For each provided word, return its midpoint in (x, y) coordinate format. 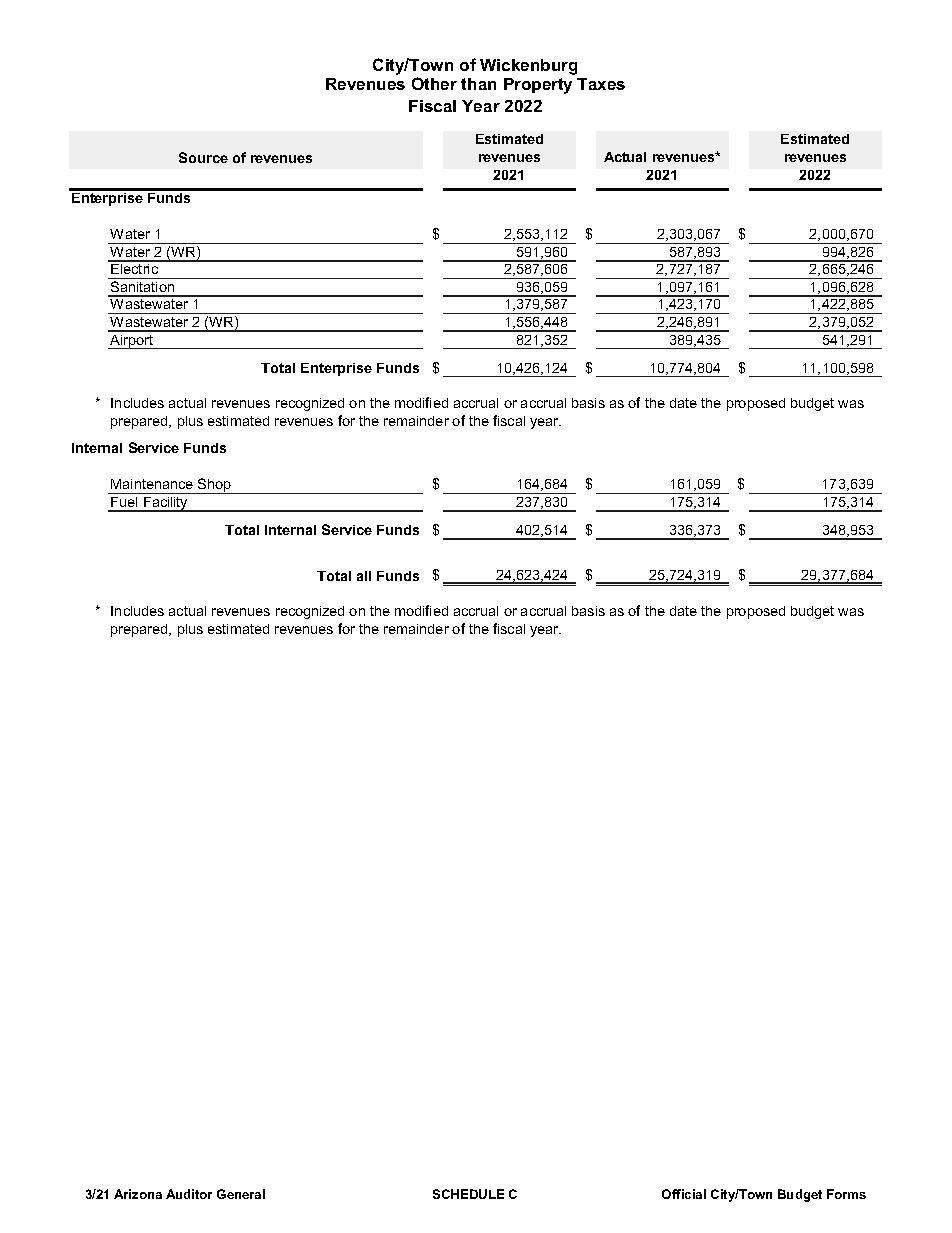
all (364, 576)
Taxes (601, 84)
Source (203, 157)
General (241, 1194)
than (478, 84)
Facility (166, 504)
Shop (214, 486)
